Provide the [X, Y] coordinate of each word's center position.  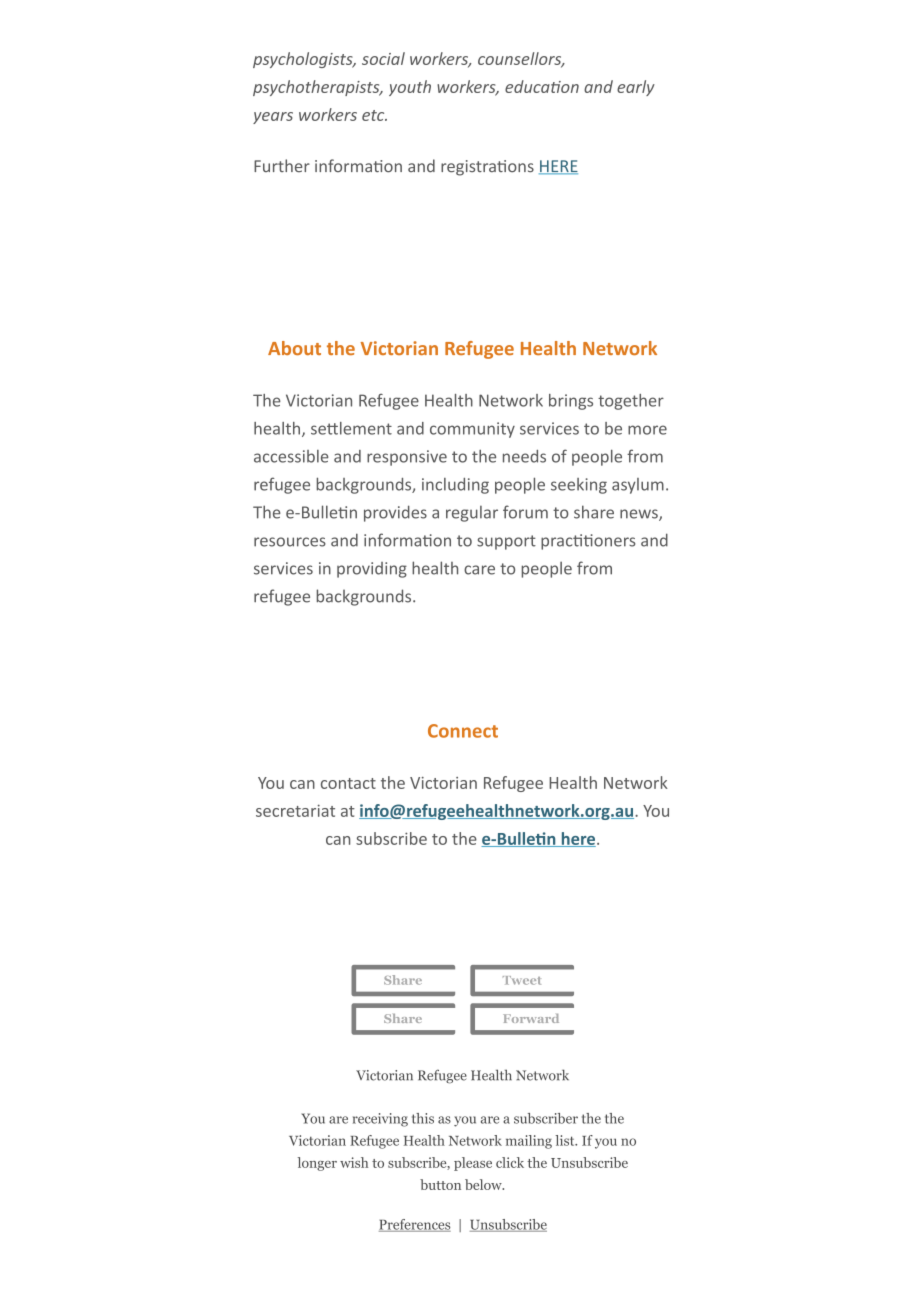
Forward [531, 1018]
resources [290, 542]
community [472, 430]
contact [348, 783]
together [631, 402]
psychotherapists [317, 88]
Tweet [522, 980]
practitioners [588, 542]
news [640, 515]
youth [410, 88]
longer [317, 1164]
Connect [463, 731]
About [294, 348]
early [636, 88]
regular [472, 514]
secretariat [295, 810]
